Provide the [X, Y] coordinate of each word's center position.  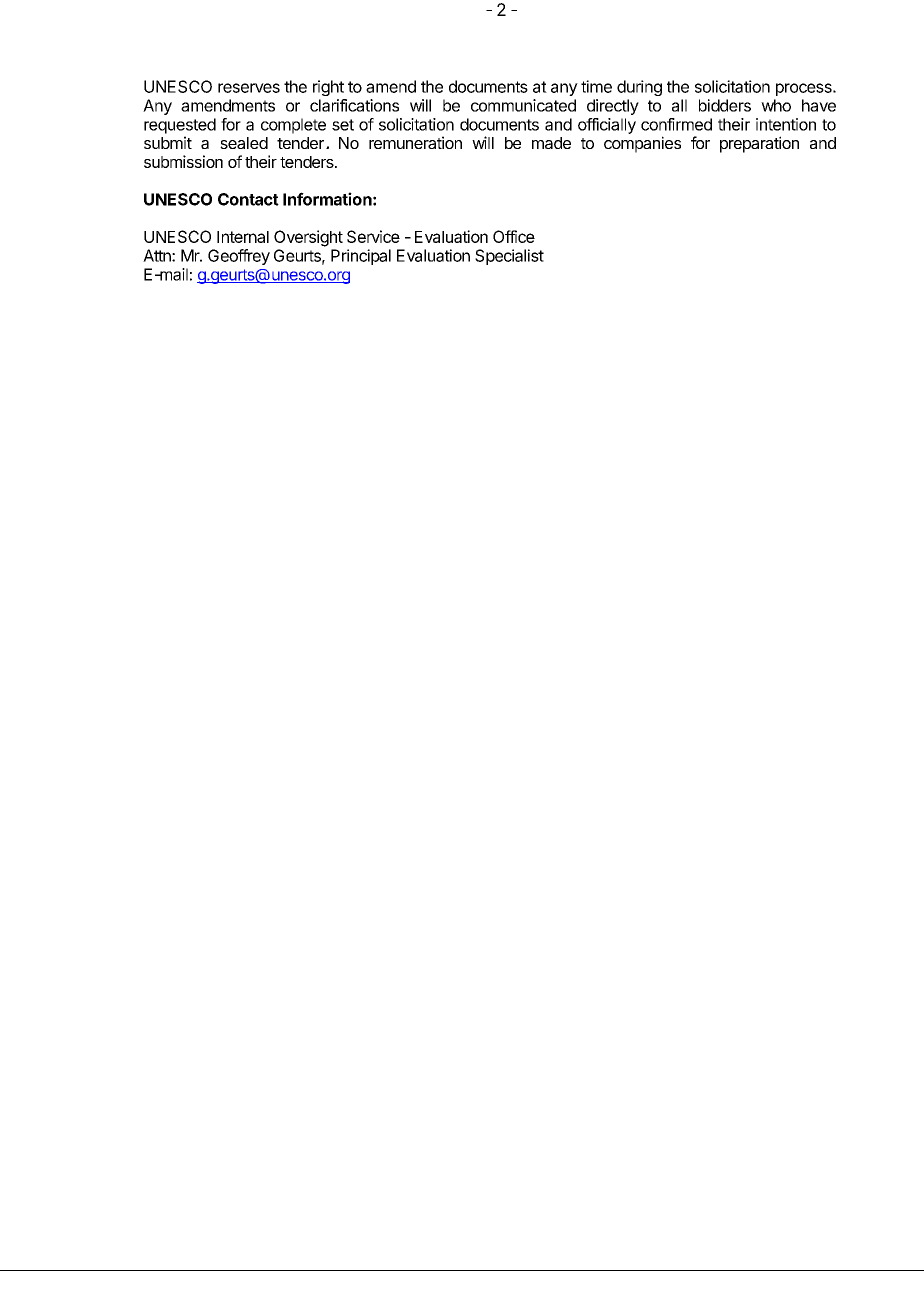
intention [786, 124]
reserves [249, 88]
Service [373, 236]
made [551, 143]
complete [293, 126]
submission [183, 161]
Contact [248, 199]
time [596, 86]
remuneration [415, 142]
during [639, 88]
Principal [361, 257]
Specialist [509, 257]
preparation [759, 144]
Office [514, 236]
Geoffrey [239, 257]
